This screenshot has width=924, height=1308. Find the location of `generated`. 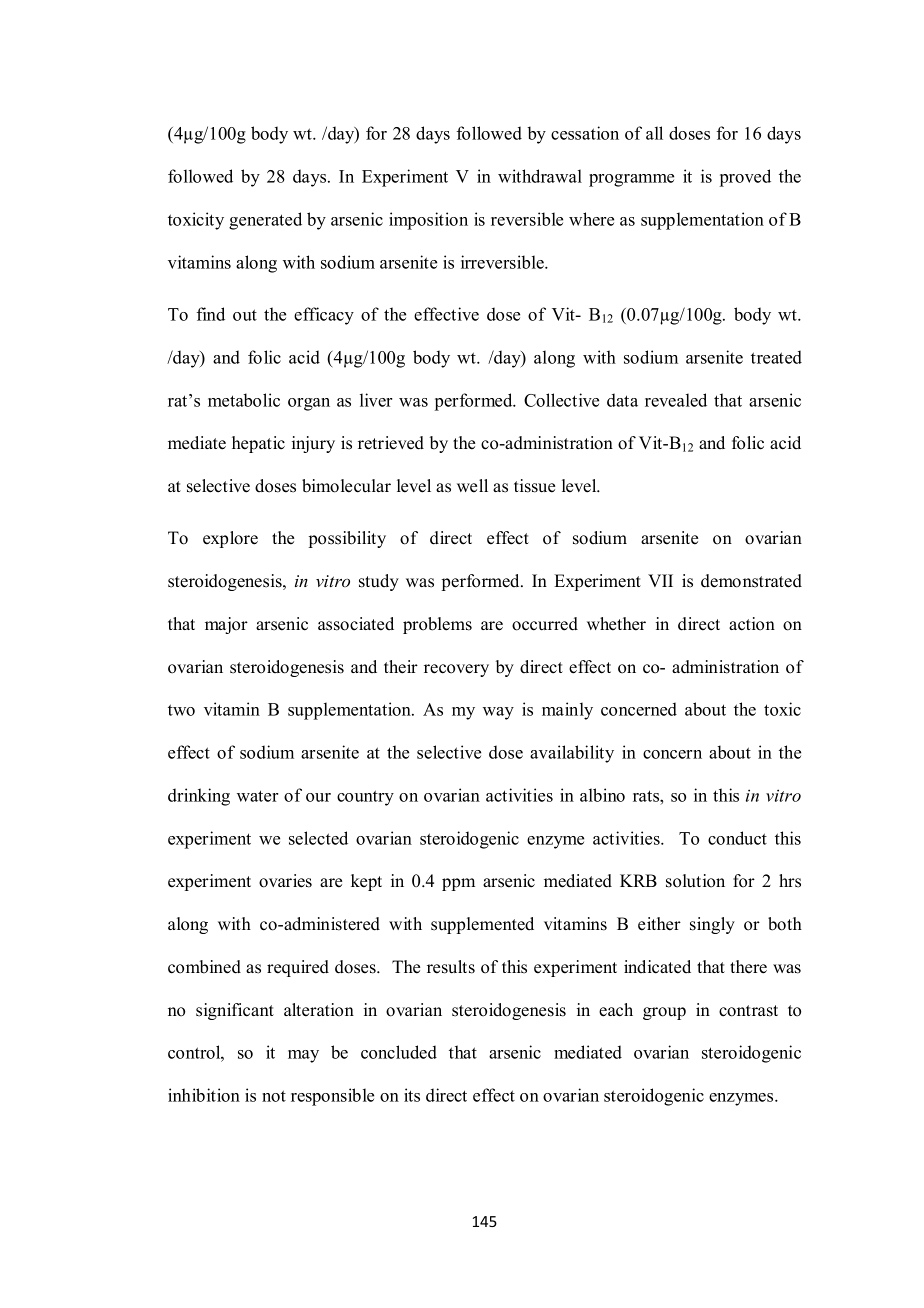

generated is located at coordinates (265, 221).
